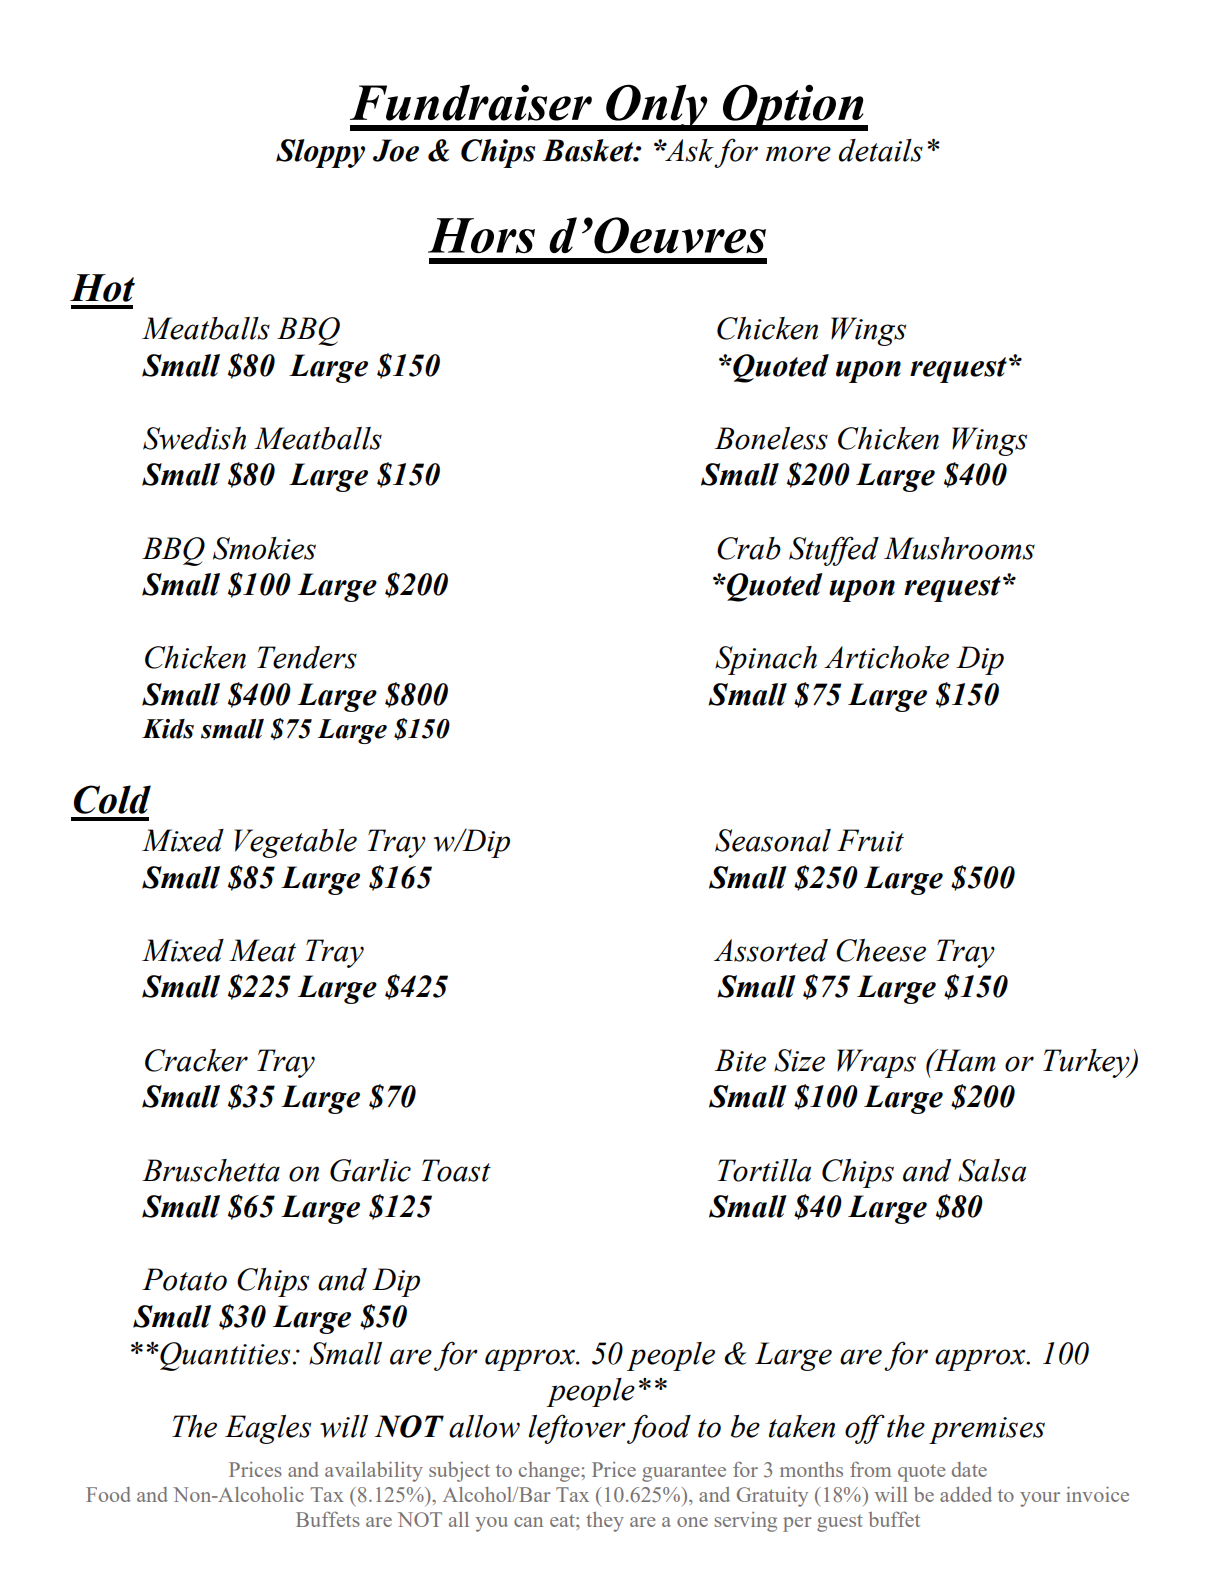 Image resolution: width=1217 pixels, height=1575 pixels. I want to click on Artichoke, so click(886, 657).
